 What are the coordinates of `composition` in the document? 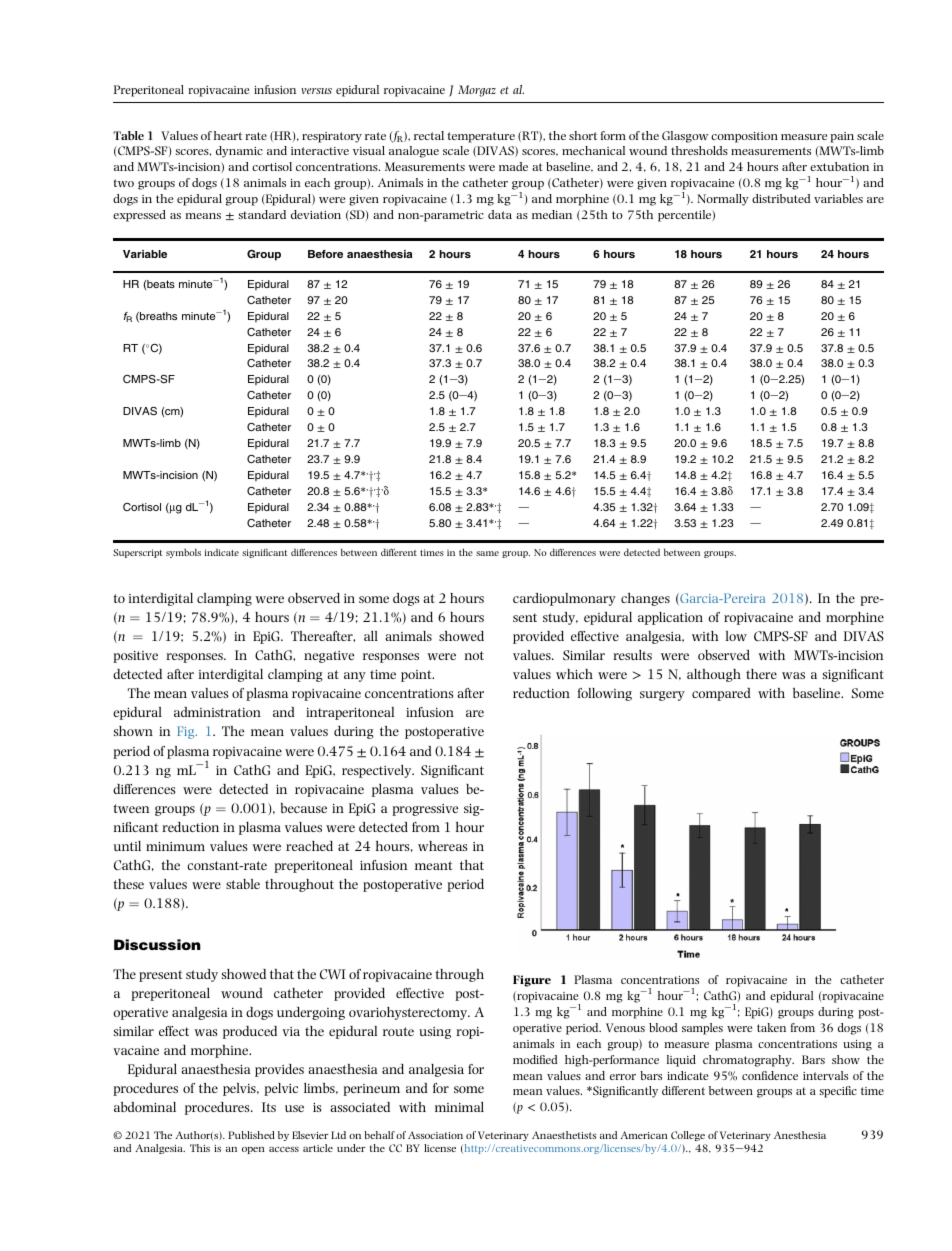 It's located at (744, 137).
